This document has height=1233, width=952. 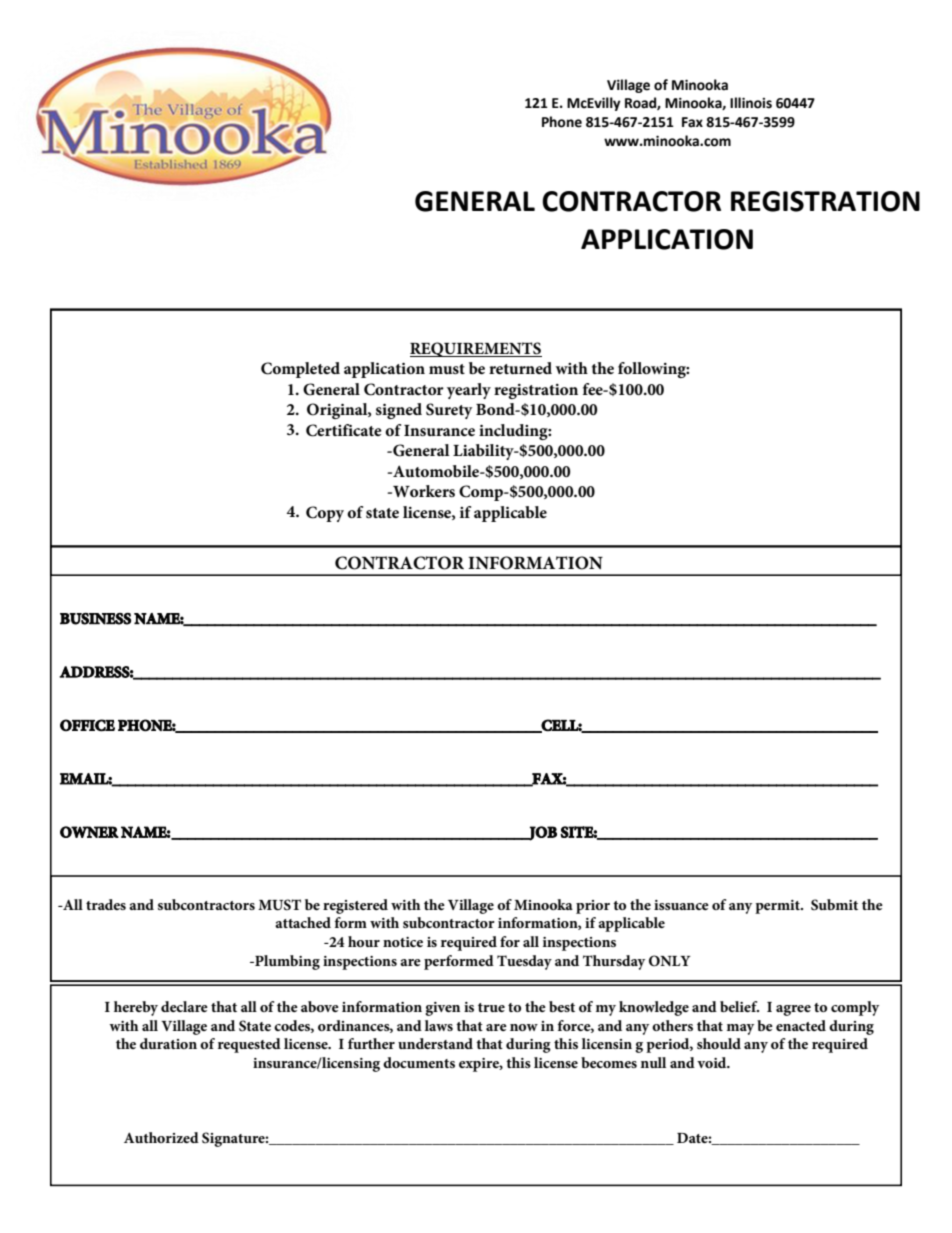 I want to click on void, so click(x=713, y=1062).
